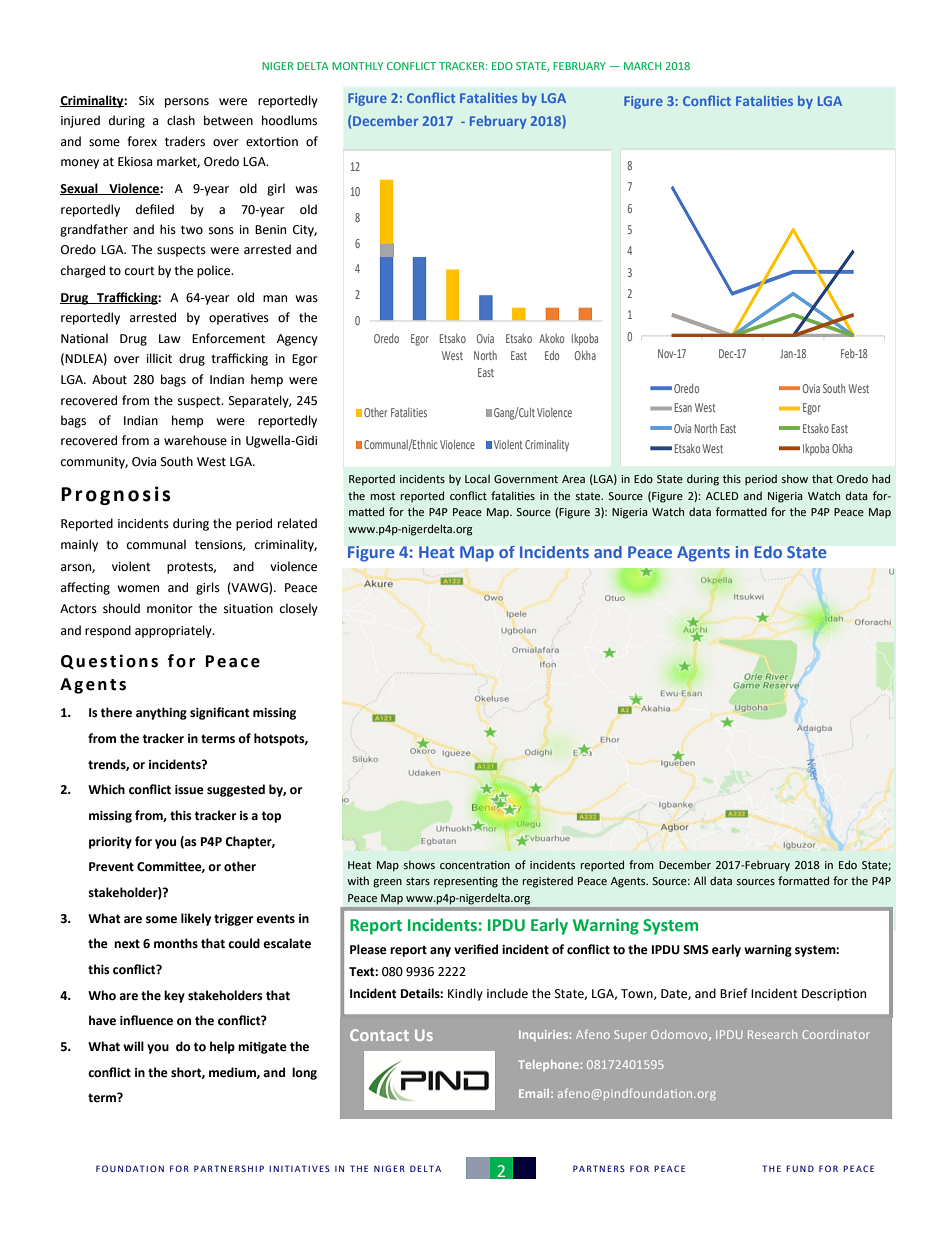 The height and width of the screenshot is (1233, 952). What do you see at coordinates (289, 120) in the screenshot?
I see `hoodlums` at bounding box center [289, 120].
